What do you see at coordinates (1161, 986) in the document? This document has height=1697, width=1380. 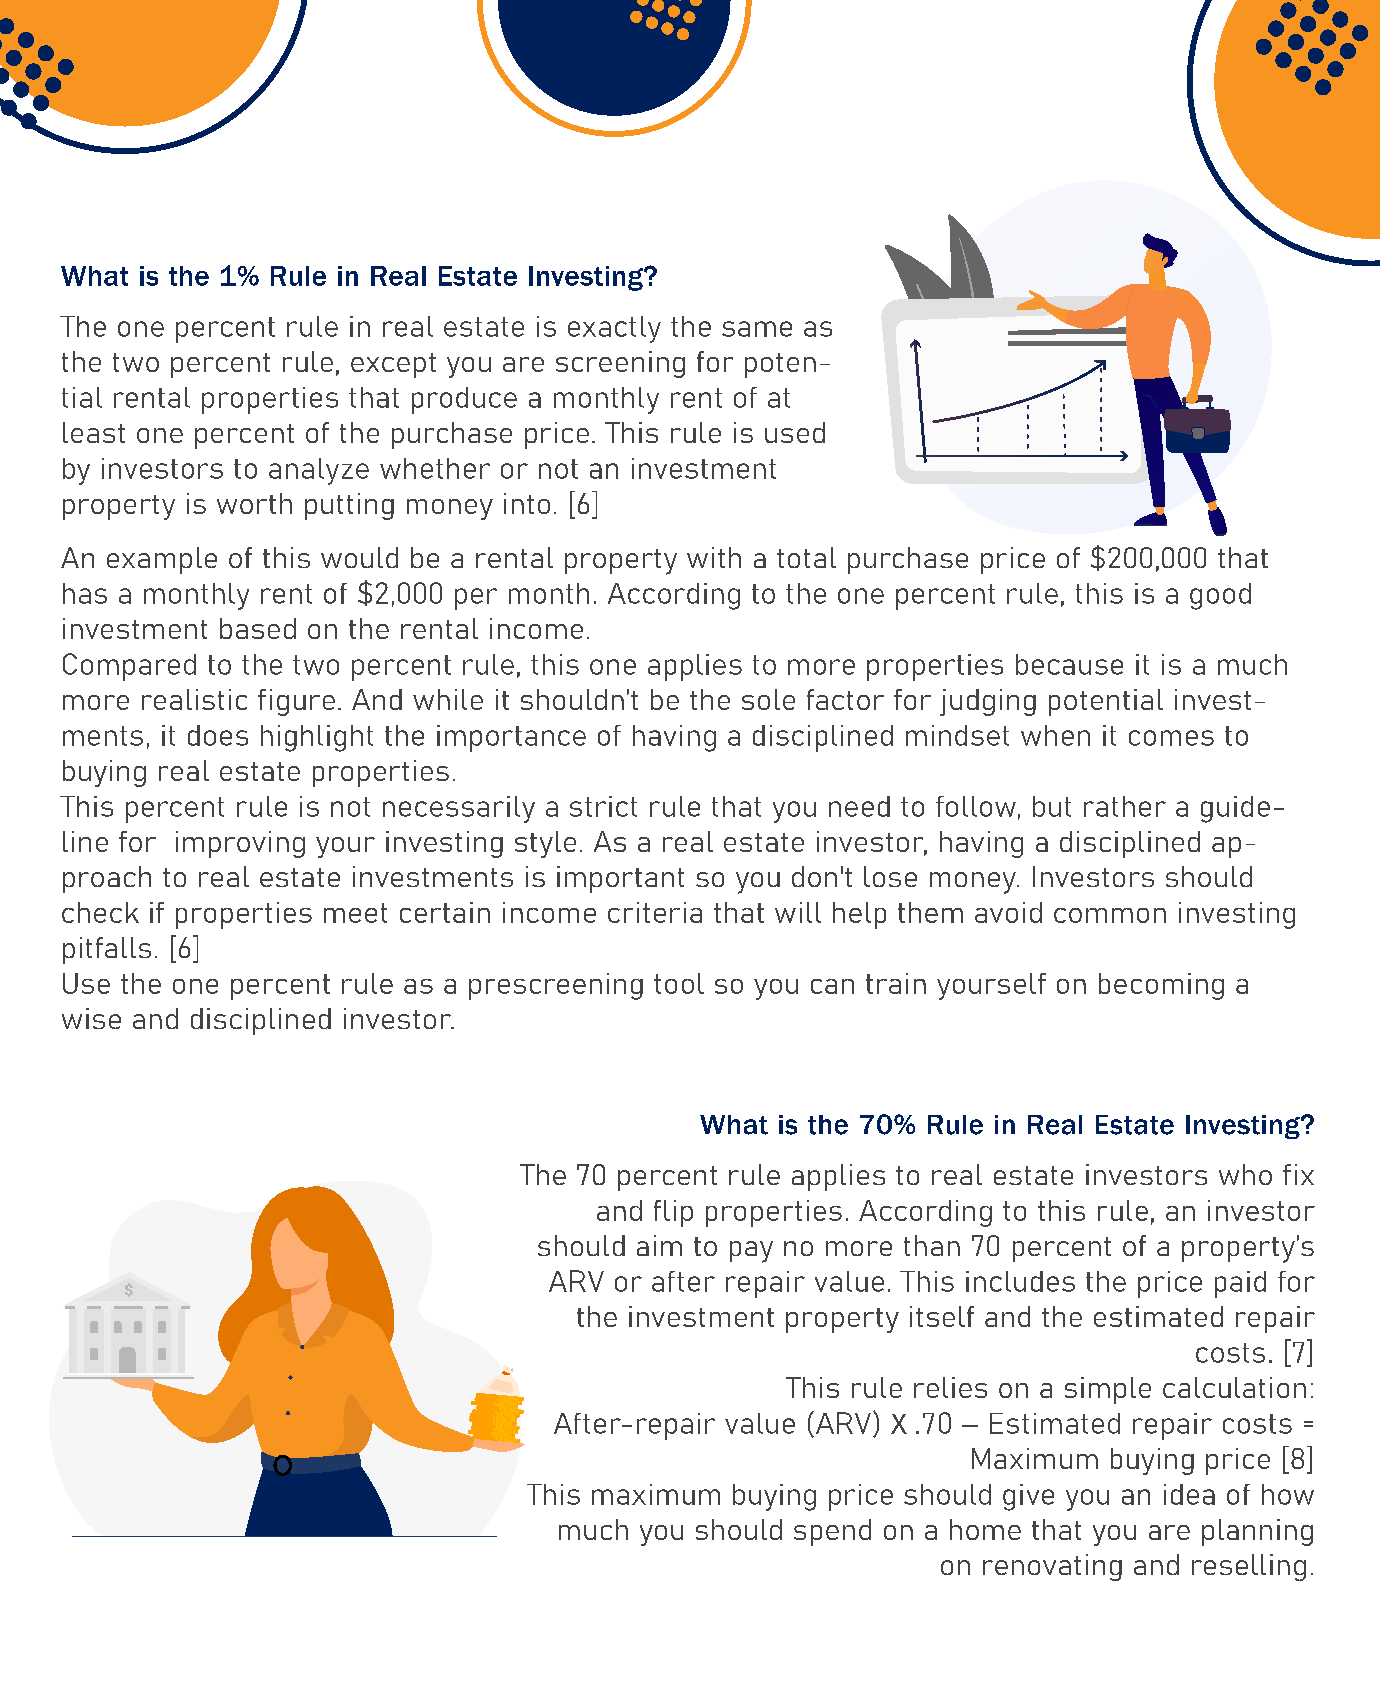 I see `becoming` at bounding box center [1161, 986].
